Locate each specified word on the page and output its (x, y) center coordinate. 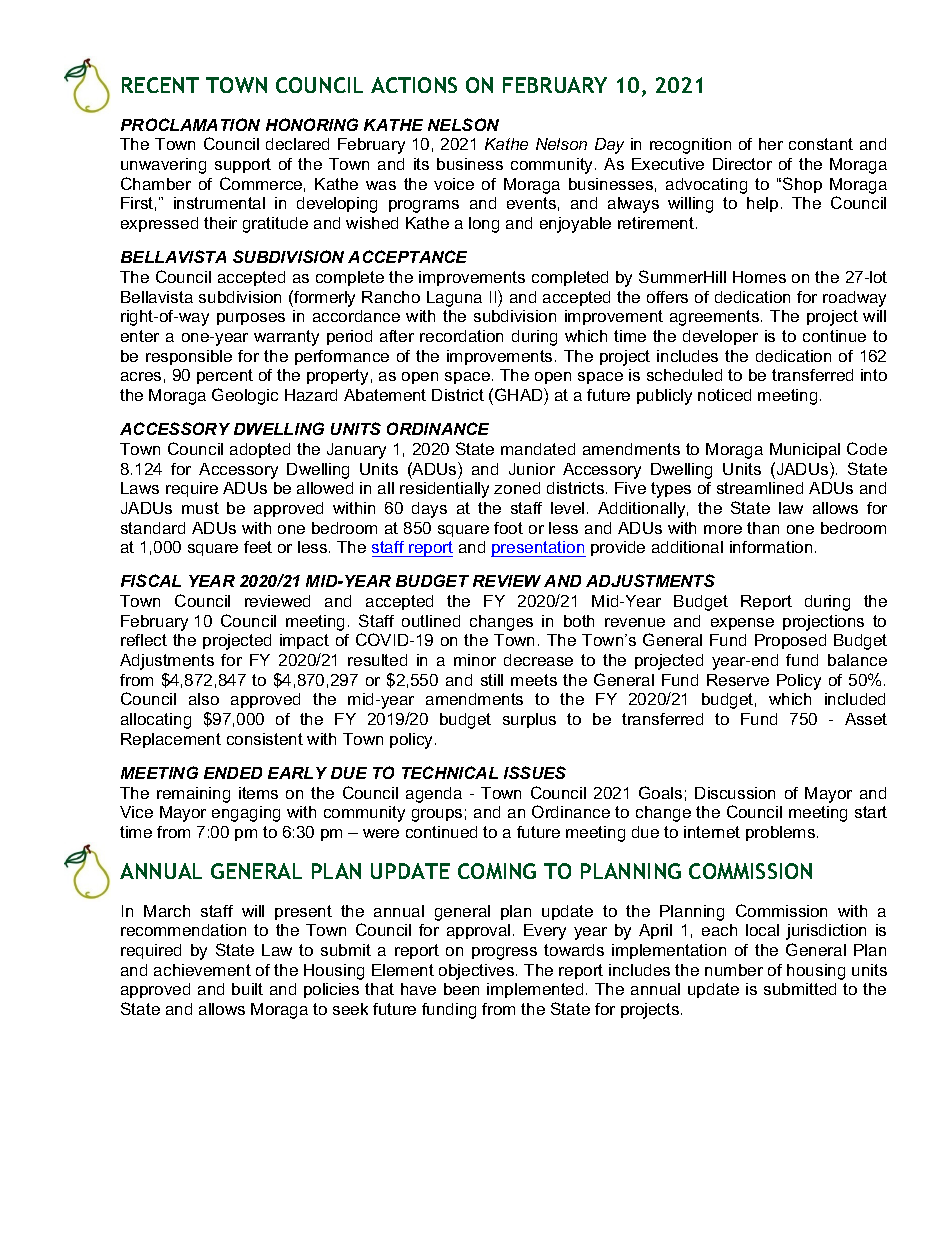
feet (258, 547)
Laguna (454, 299)
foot (508, 528)
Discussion (735, 793)
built (247, 989)
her (771, 144)
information (771, 547)
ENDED (233, 773)
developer (720, 337)
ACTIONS (414, 85)
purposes (251, 319)
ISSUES (535, 772)
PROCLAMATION (190, 124)
